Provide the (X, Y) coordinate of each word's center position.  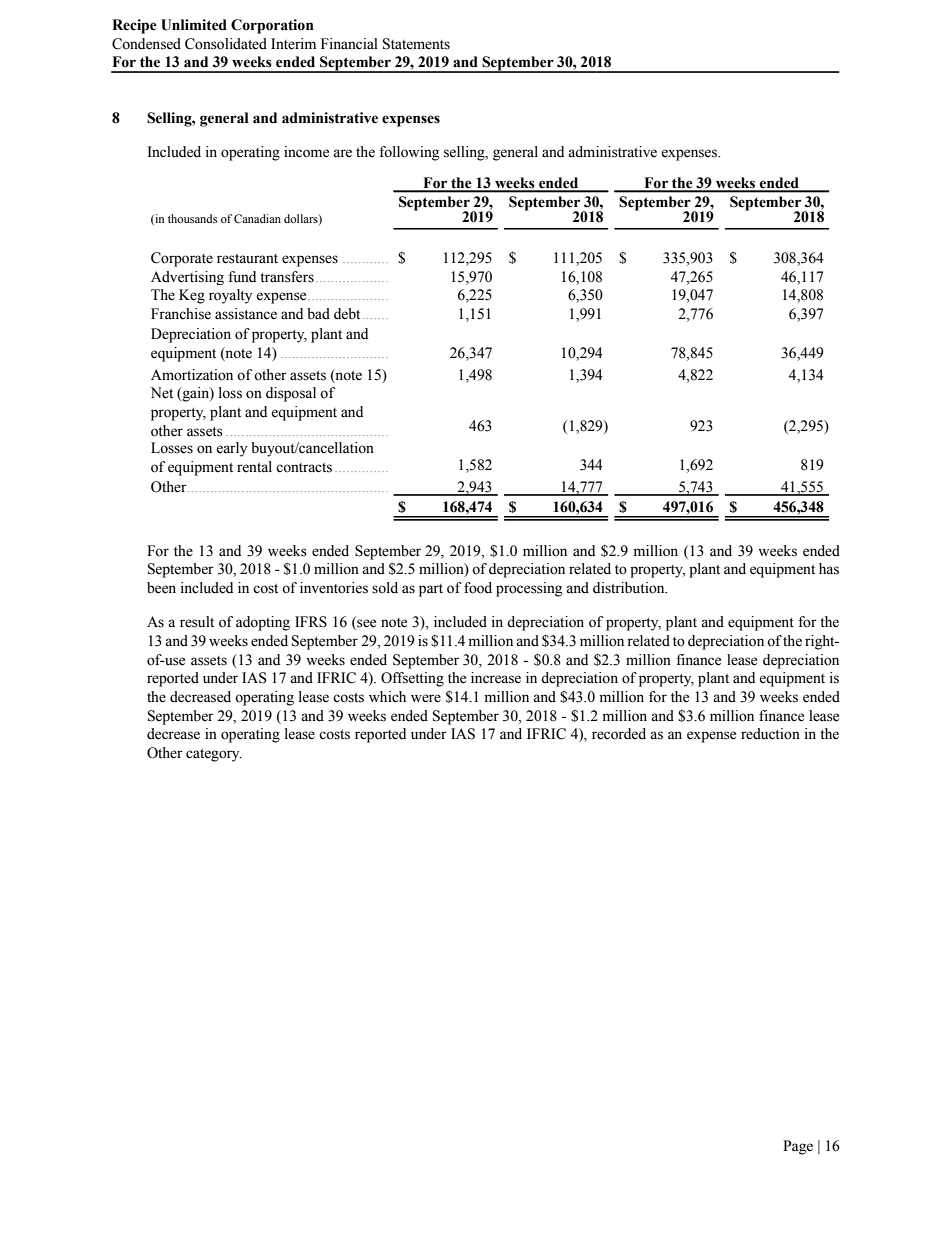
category (214, 755)
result (197, 622)
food (478, 588)
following (409, 153)
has (829, 569)
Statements (416, 44)
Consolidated (226, 44)
